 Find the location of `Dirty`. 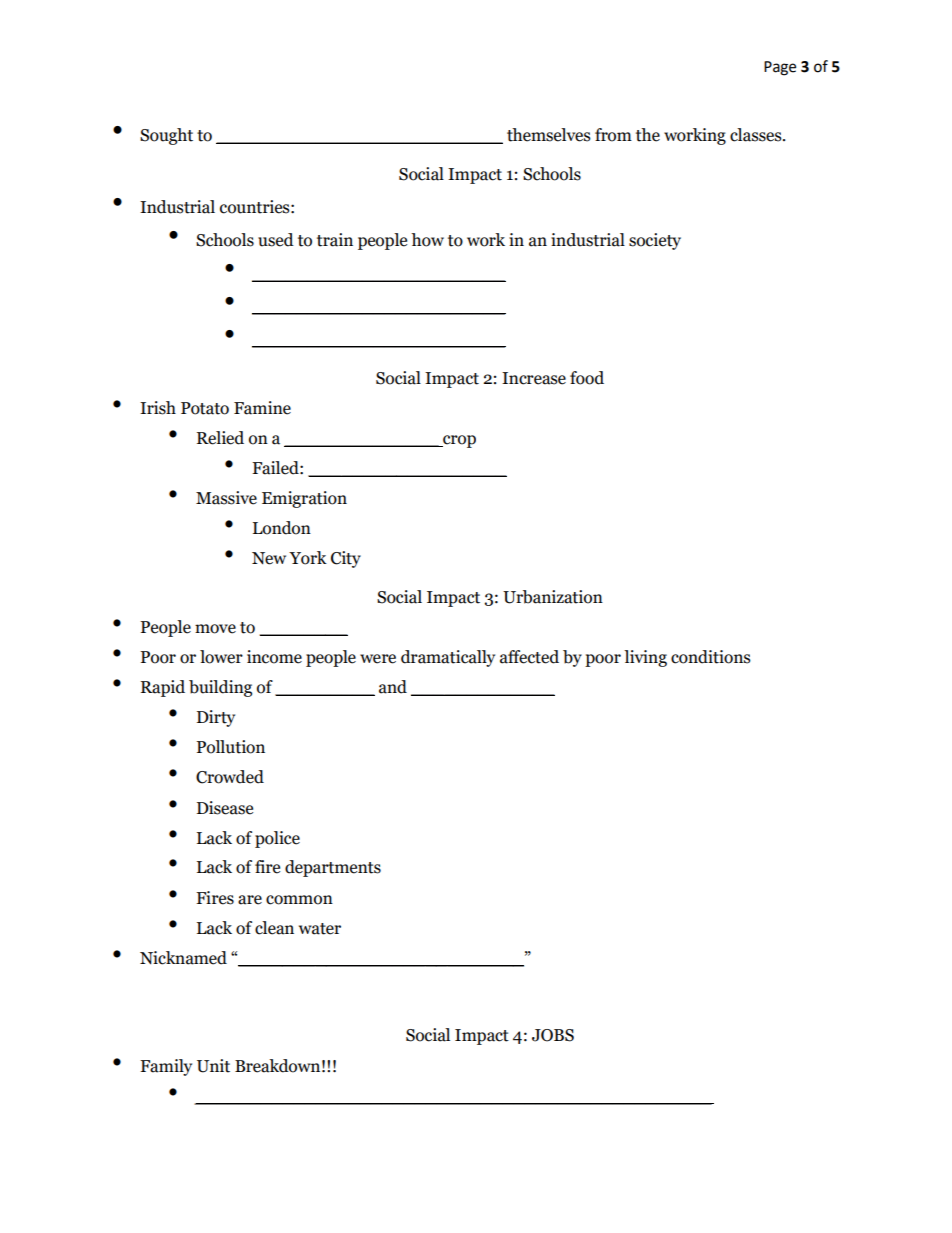

Dirty is located at coordinates (216, 718).
